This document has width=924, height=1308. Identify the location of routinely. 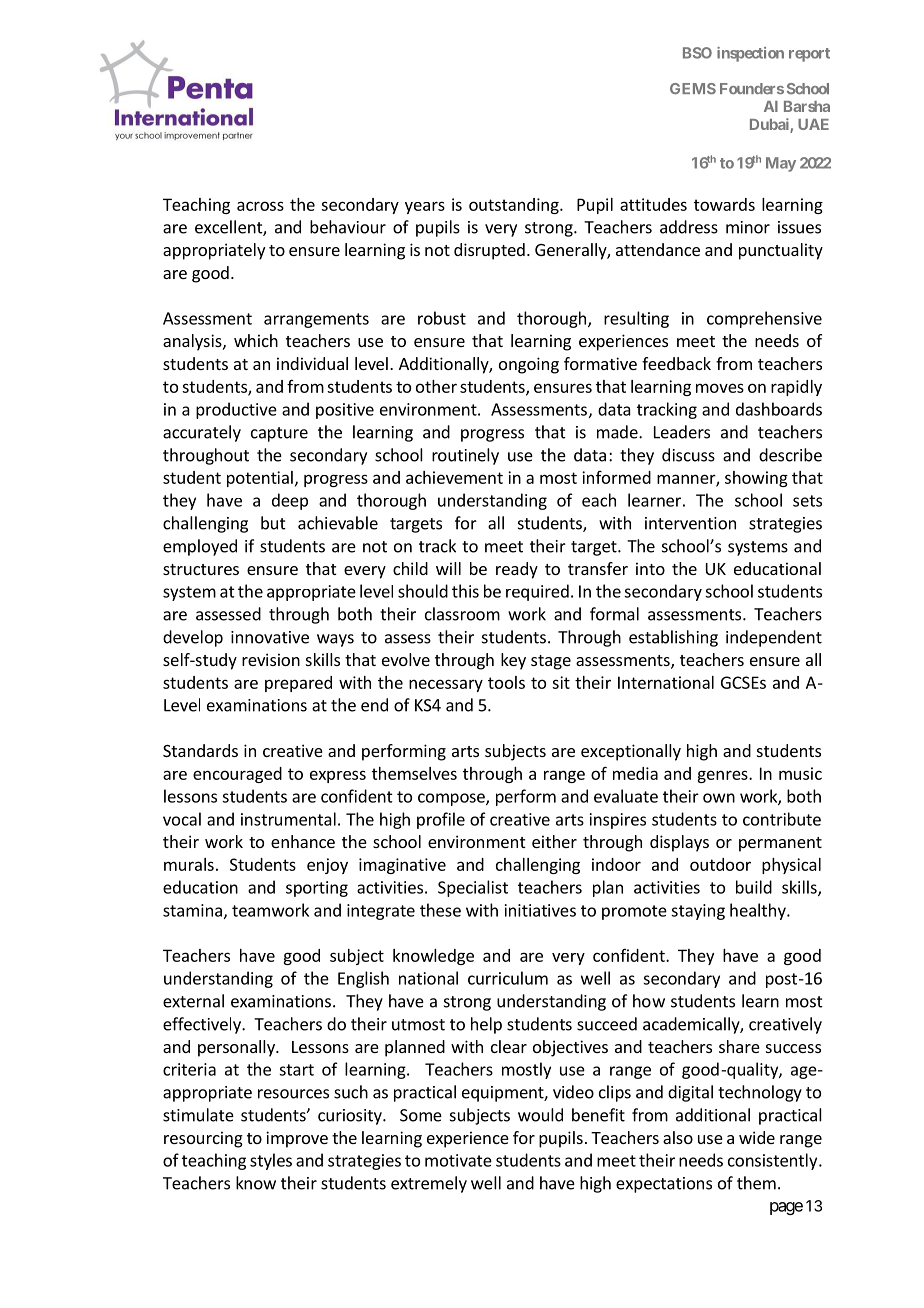
(465, 456).
